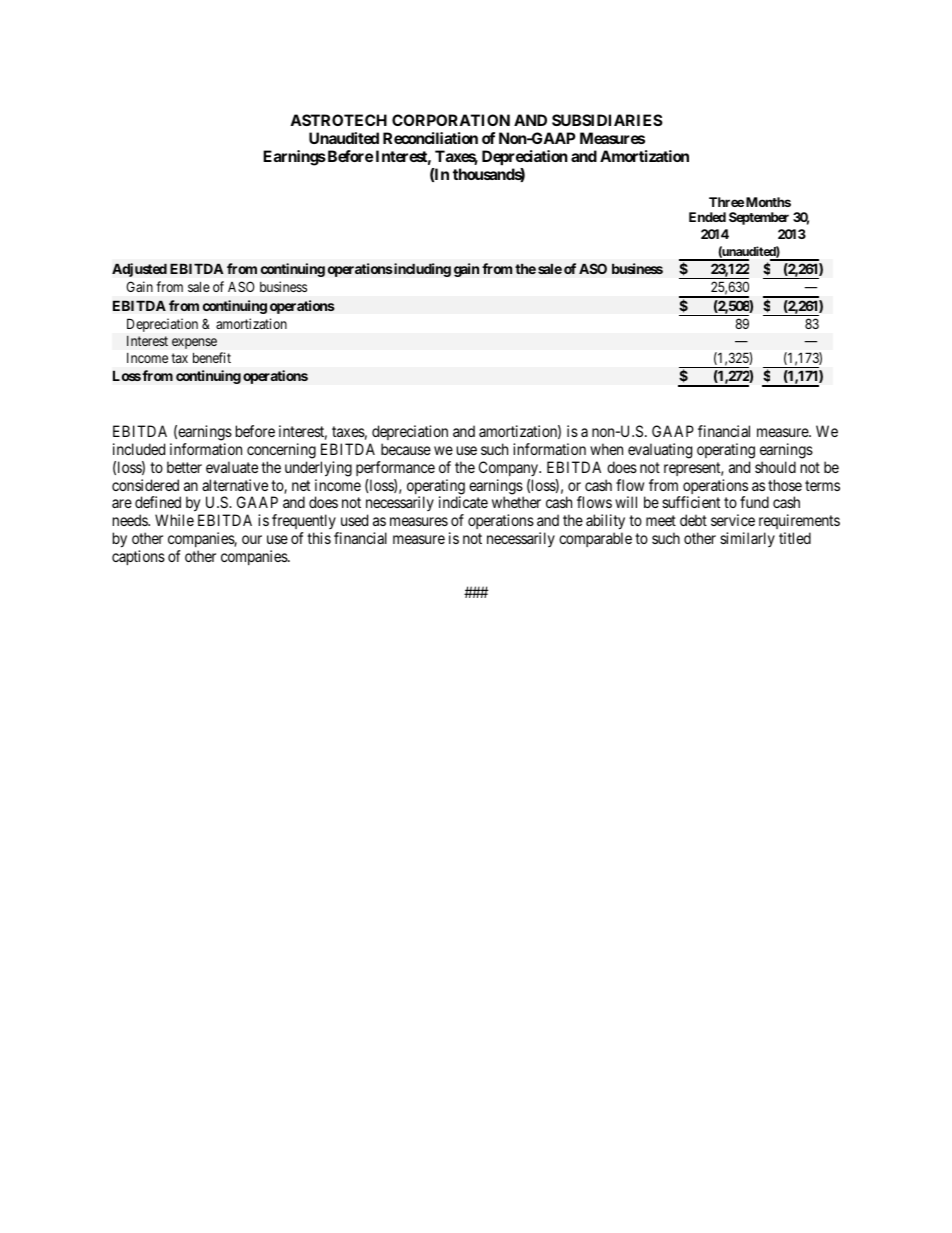  Describe the element at coordinates (430, 138) in the screenshot. I see `Reconciliation` at that location.
